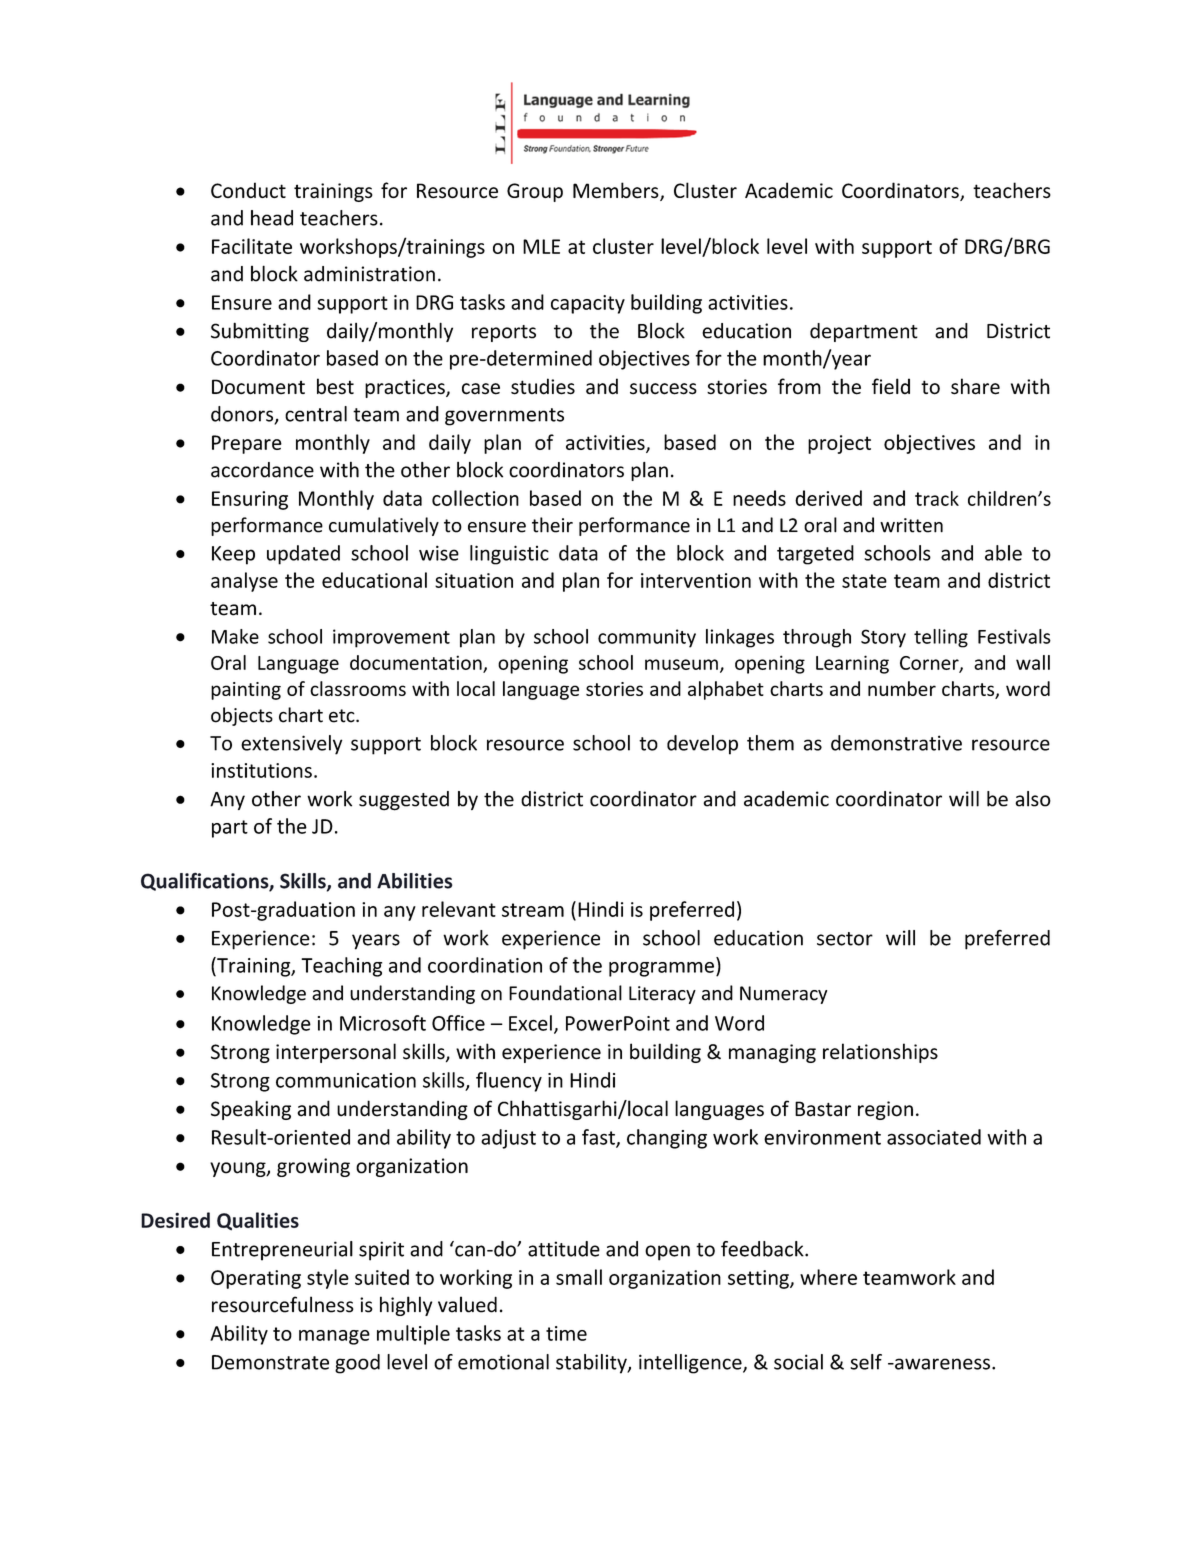 The width and height of the screenshot is (1191, 1542). Describe the element at coordinates (891, 386) in the screenshot. I see `field` at that location.
